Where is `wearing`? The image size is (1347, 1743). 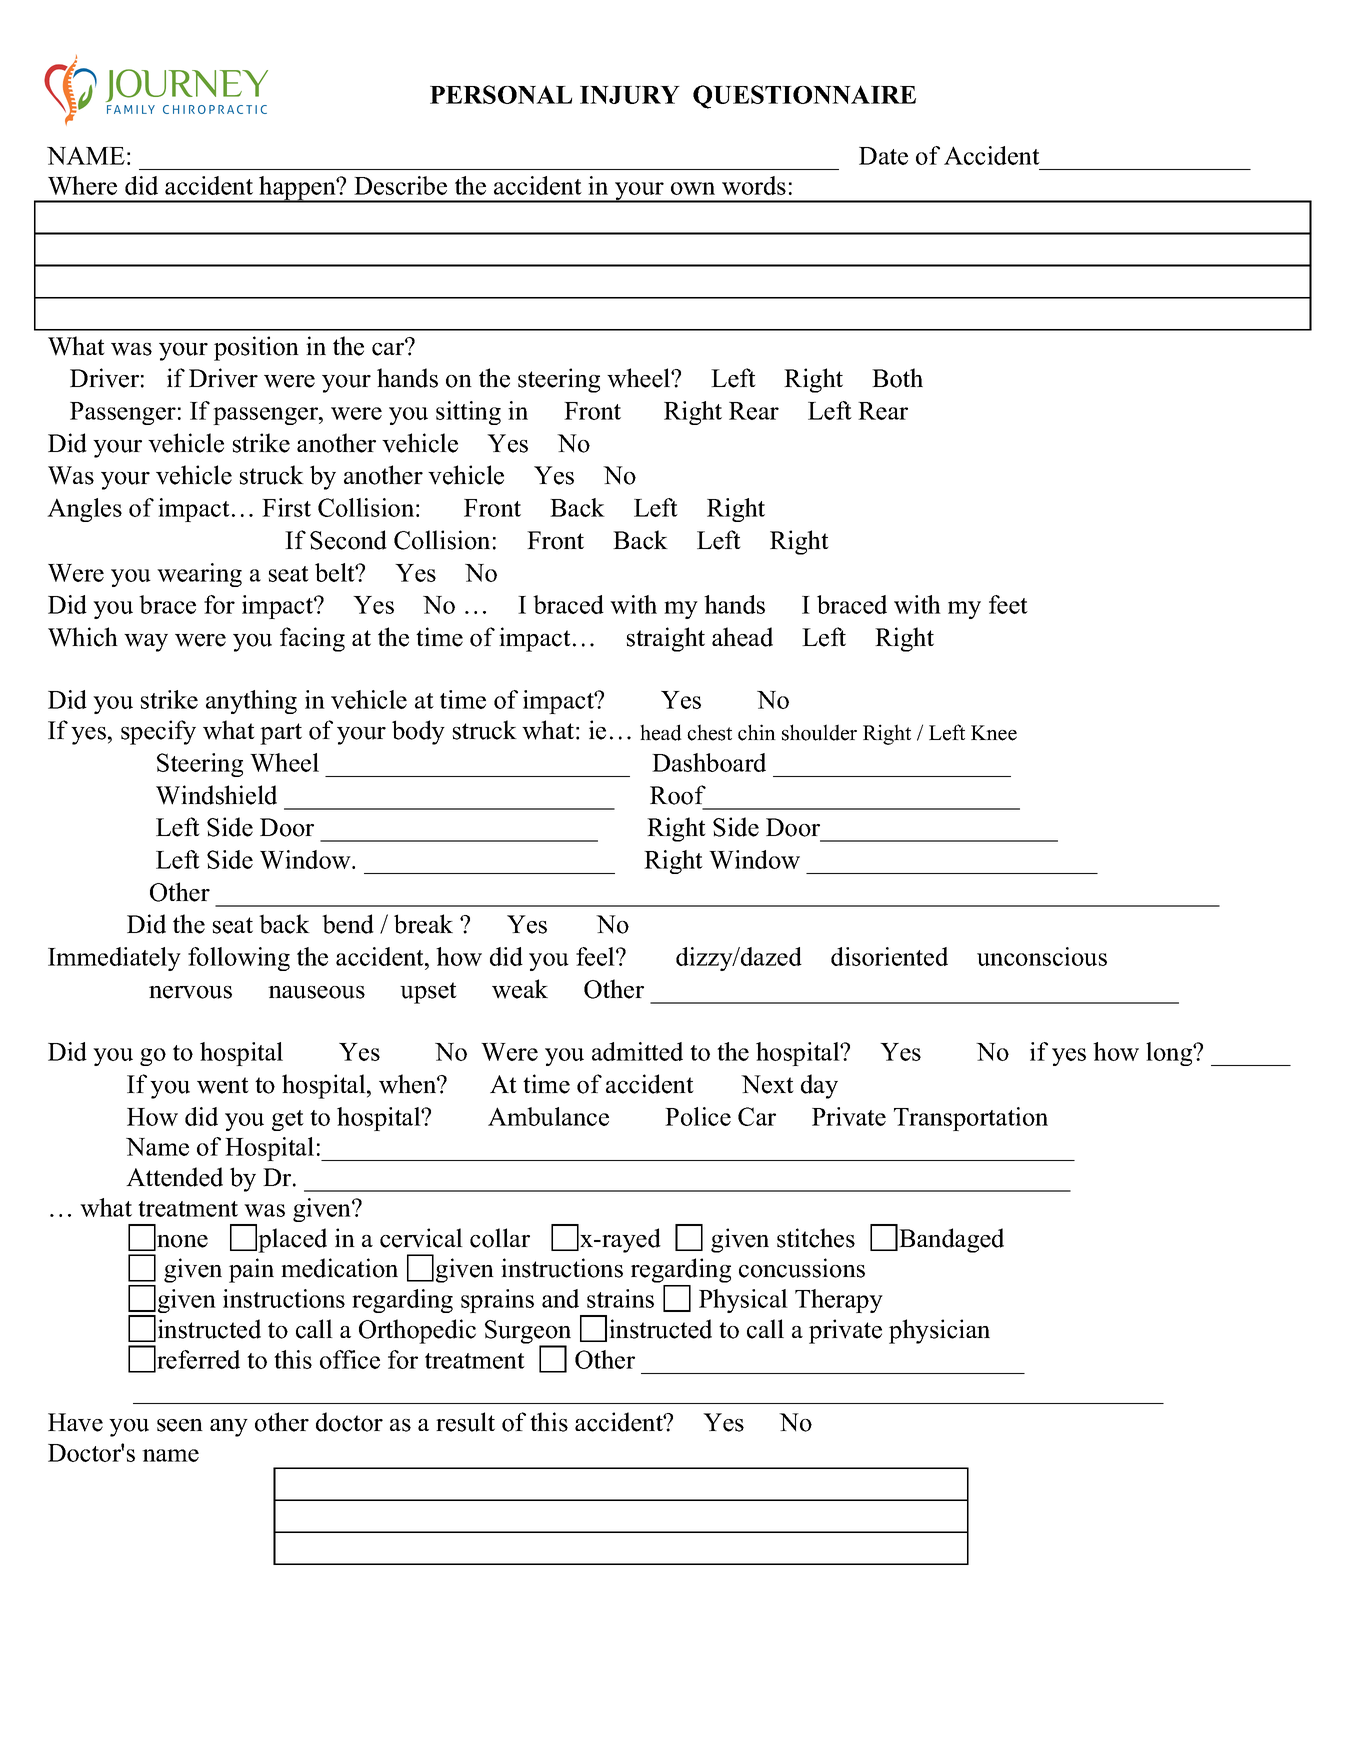
wearing is located at coordinates (199, 575).
